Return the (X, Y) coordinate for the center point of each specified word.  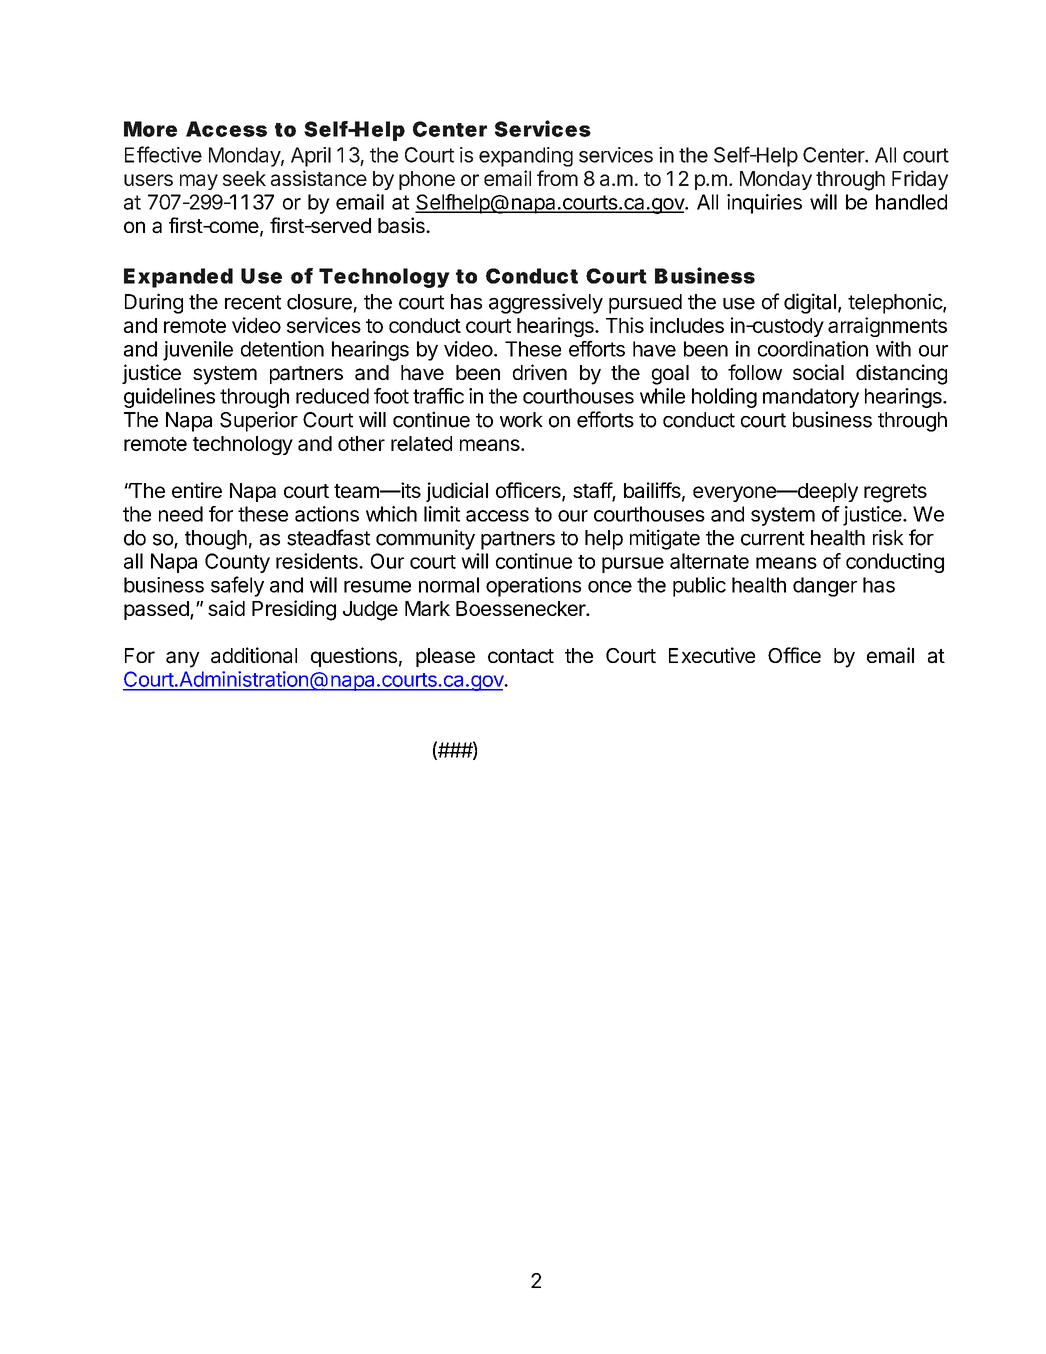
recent (253, 302)
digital (810, 303)
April (311, 157)
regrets (895, 493)
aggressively (546, 303)
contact (521, 656)
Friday (920, 180)
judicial (457, 492)
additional (254, 655)
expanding (526, 157)
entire (197, 490)
